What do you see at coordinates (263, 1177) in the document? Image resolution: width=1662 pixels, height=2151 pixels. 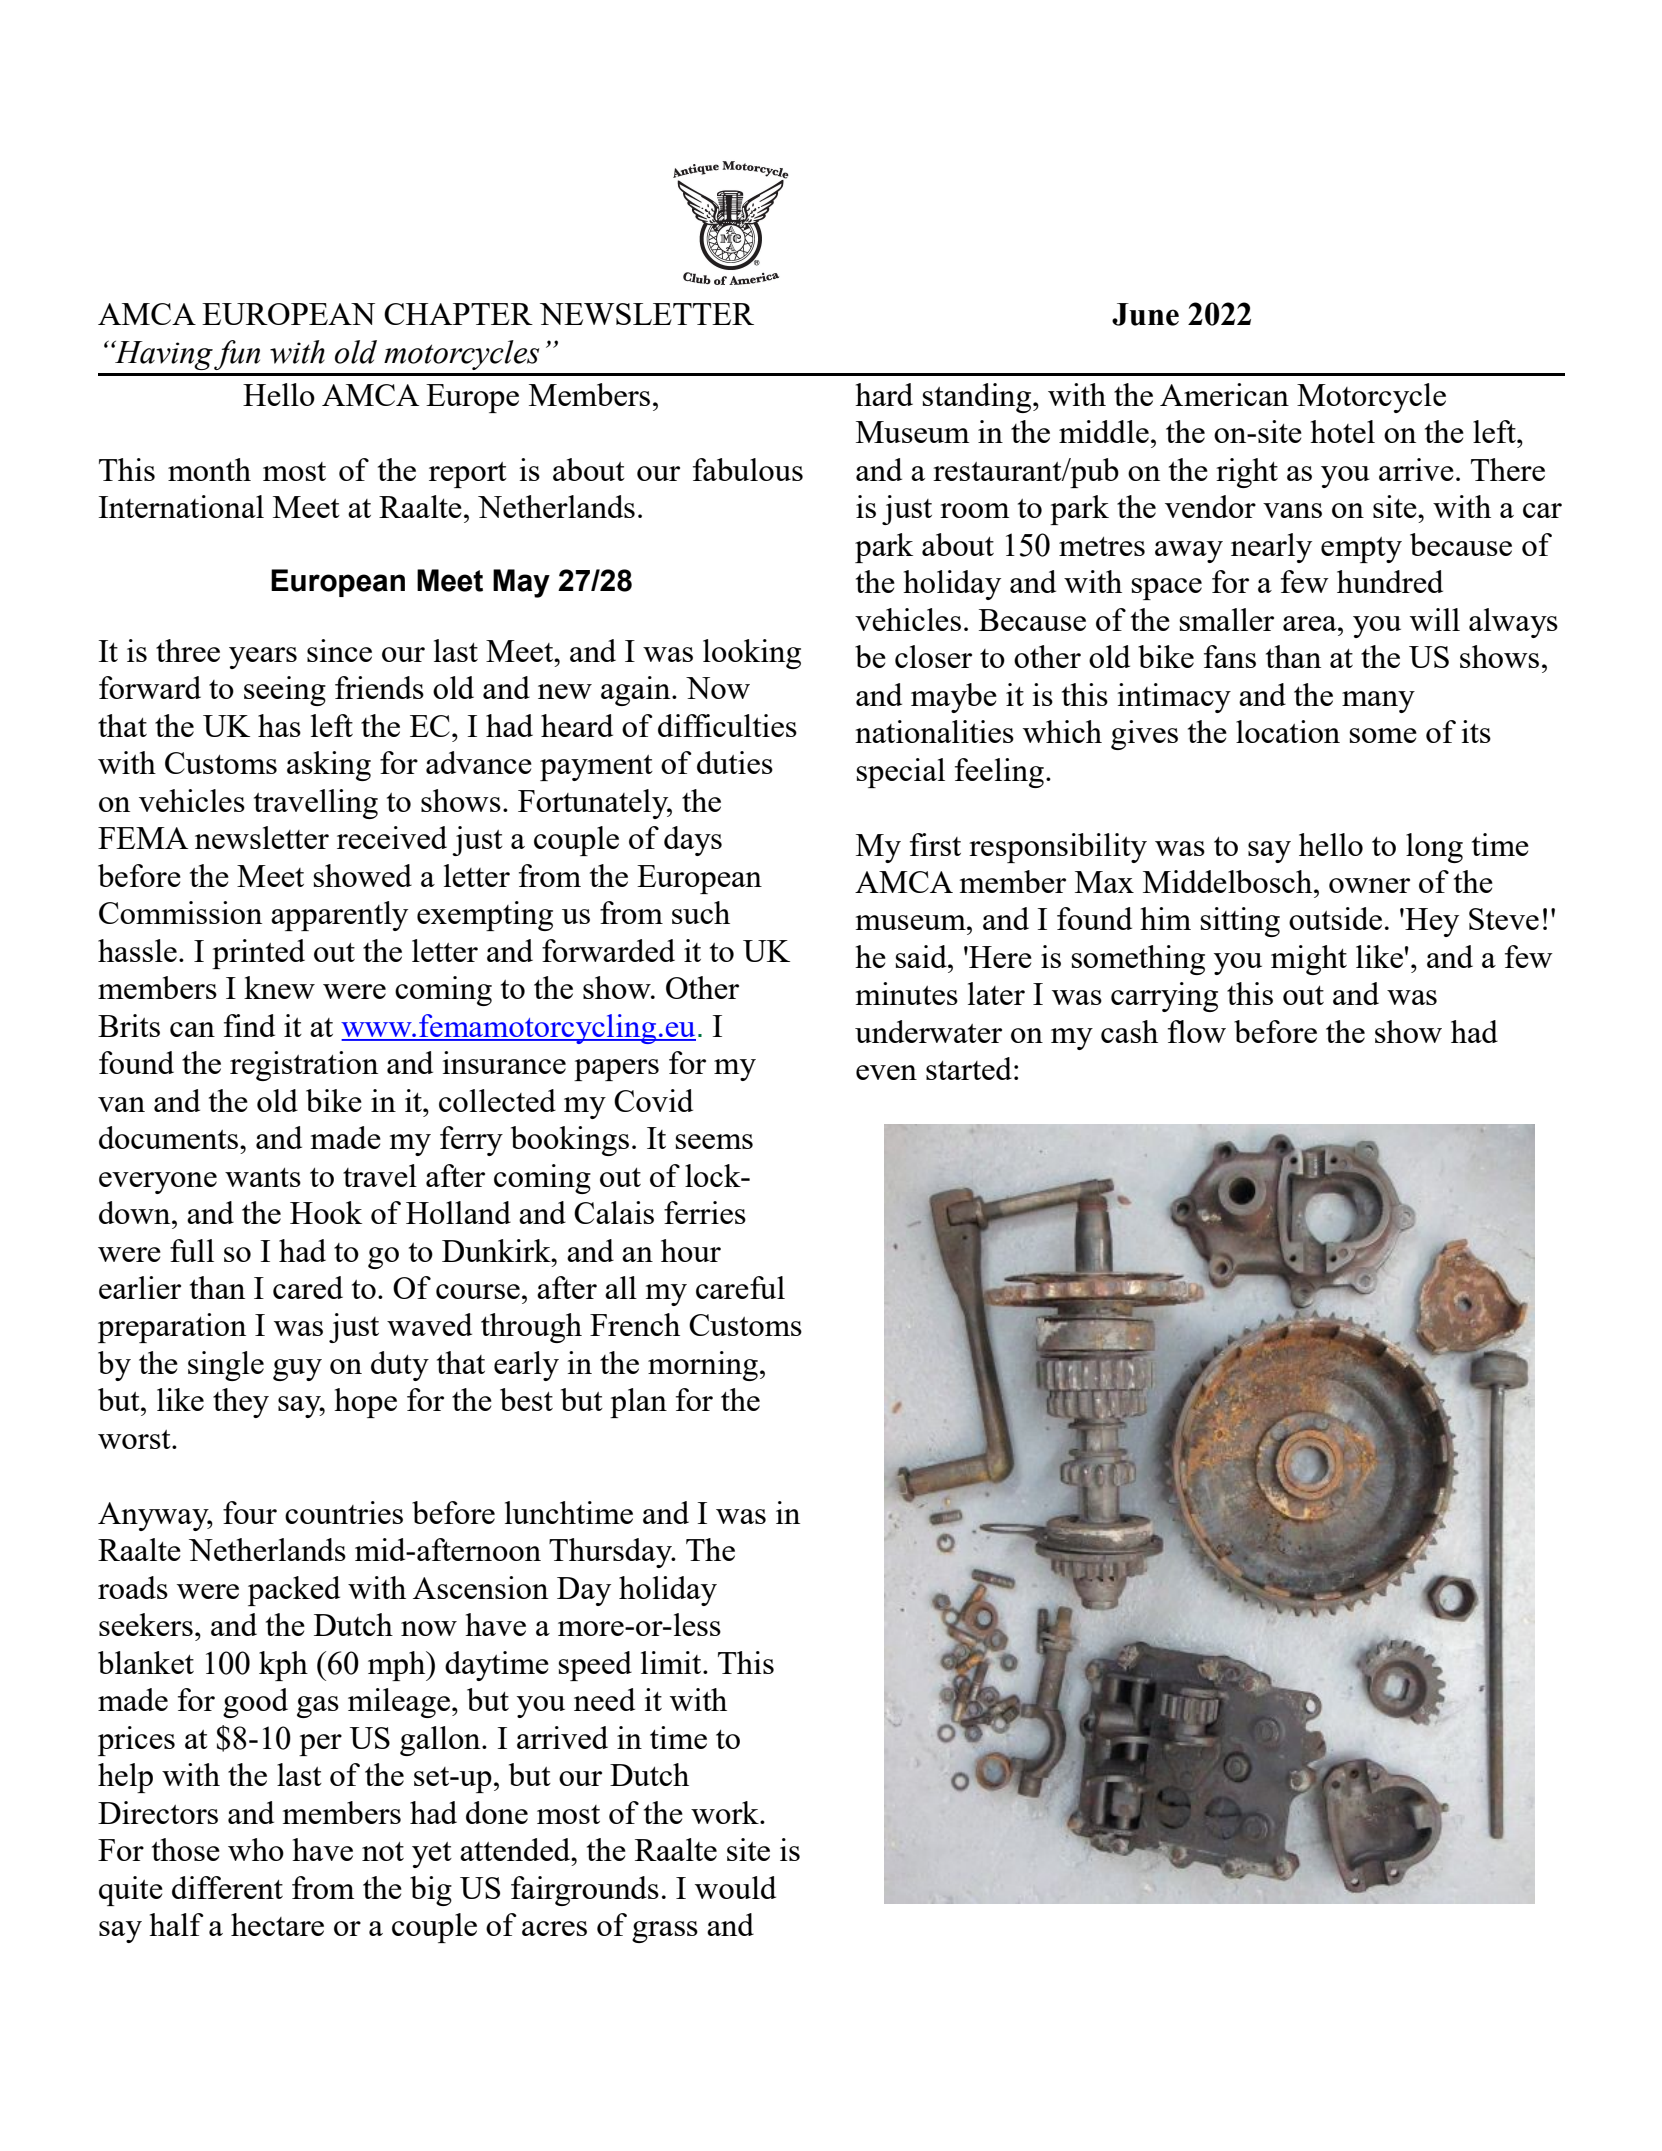 I see `wants` at bounding box center [263, 1177].
